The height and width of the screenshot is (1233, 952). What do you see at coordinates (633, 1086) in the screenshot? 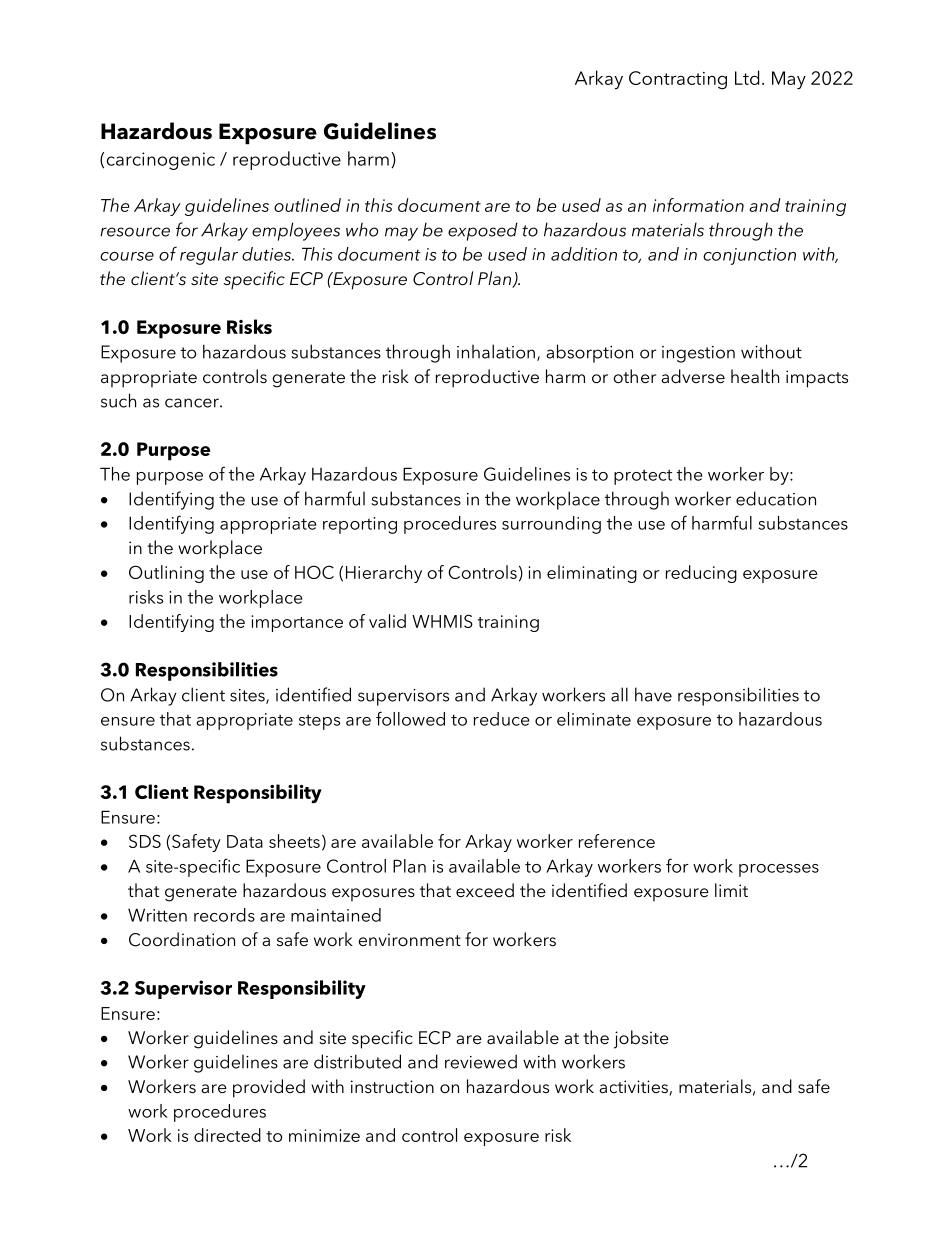
I see `activities` at bounding box center [633, 1086].
